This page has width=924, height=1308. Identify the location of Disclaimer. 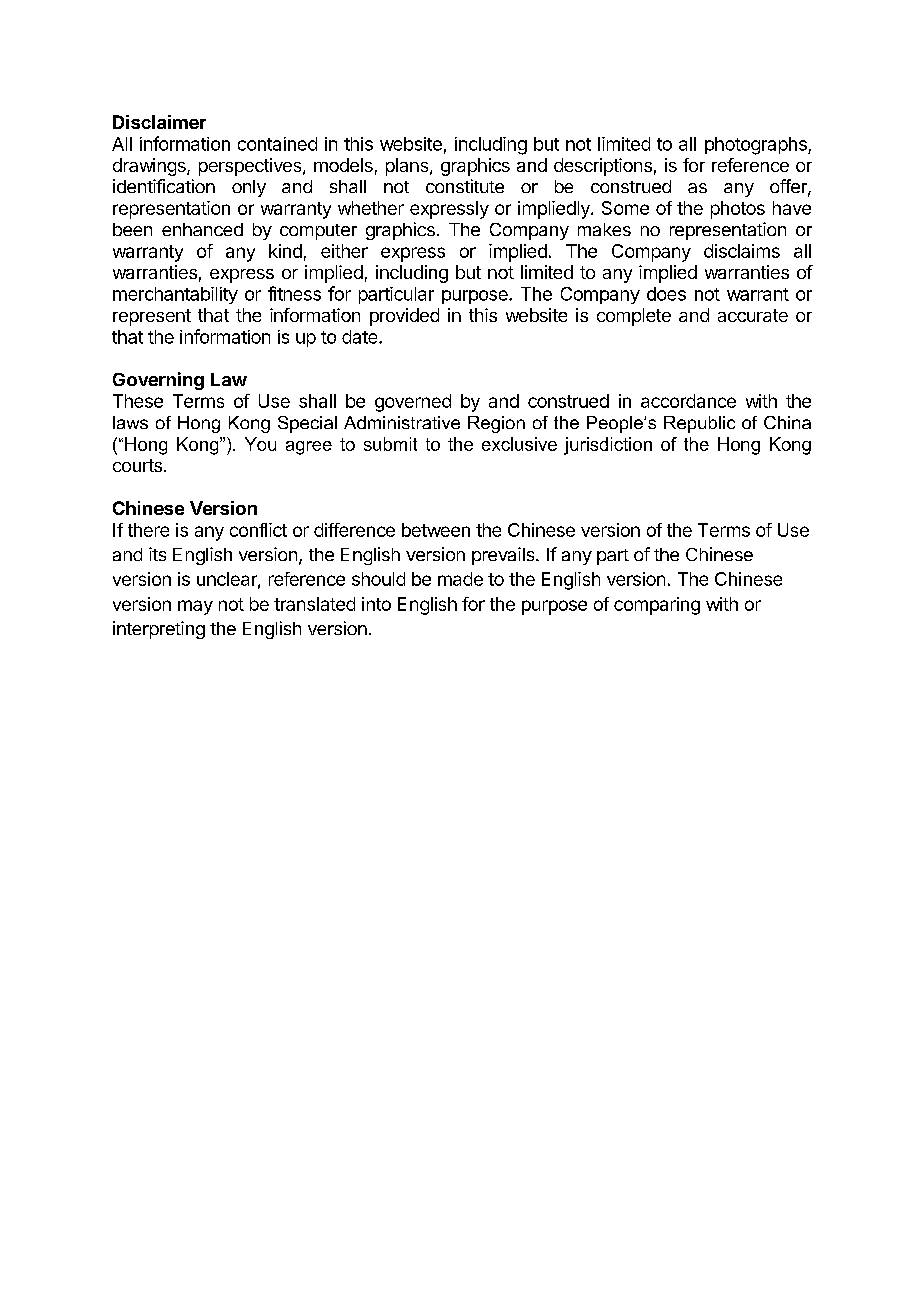
(159, 122).
